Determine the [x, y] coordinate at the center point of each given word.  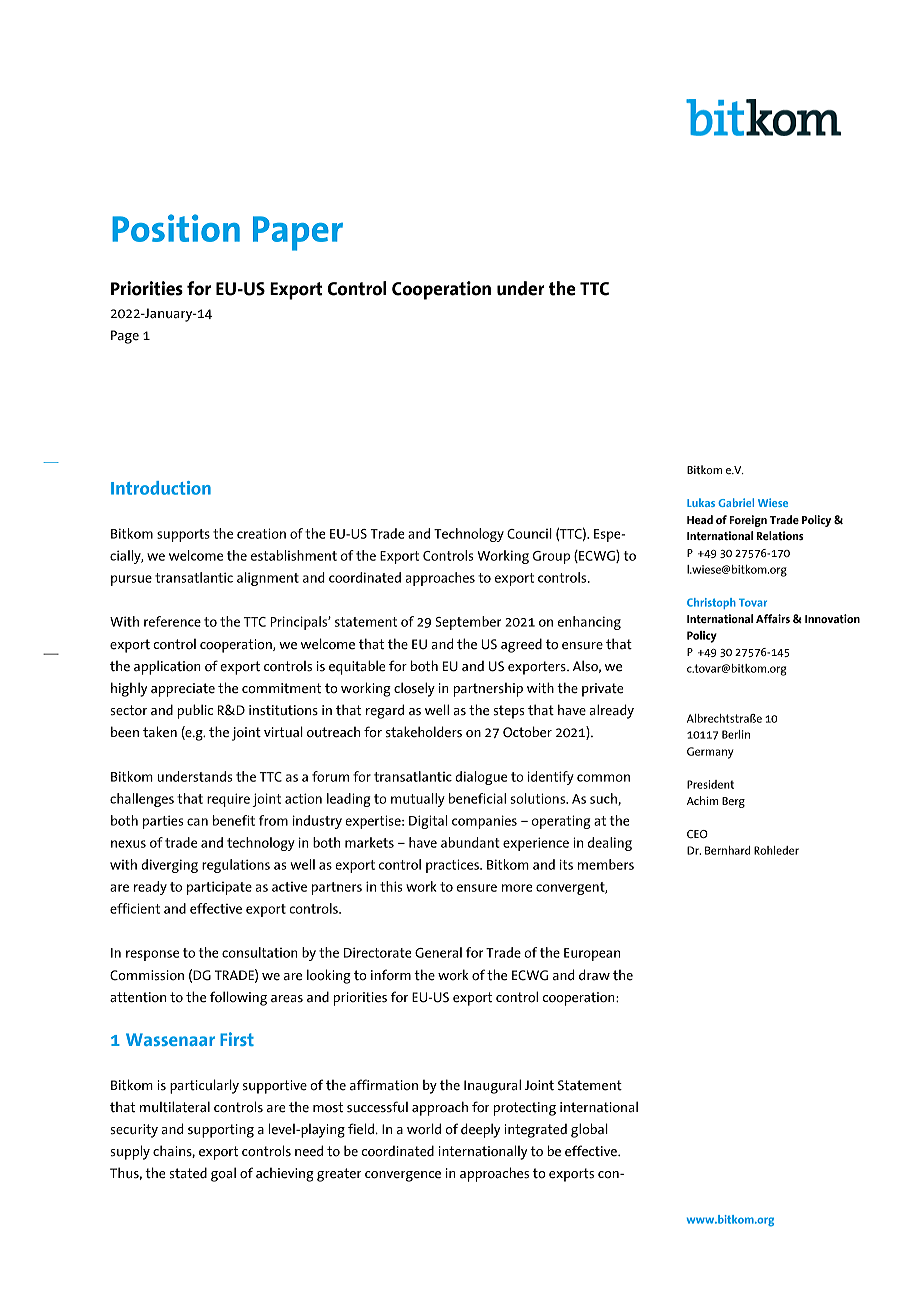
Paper [298, 233]
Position [176, 228]
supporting [221, 1131]
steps [509, 712]
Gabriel [736, 502]
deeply [481, 1130]
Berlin [736, 734]
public [195, 711]
